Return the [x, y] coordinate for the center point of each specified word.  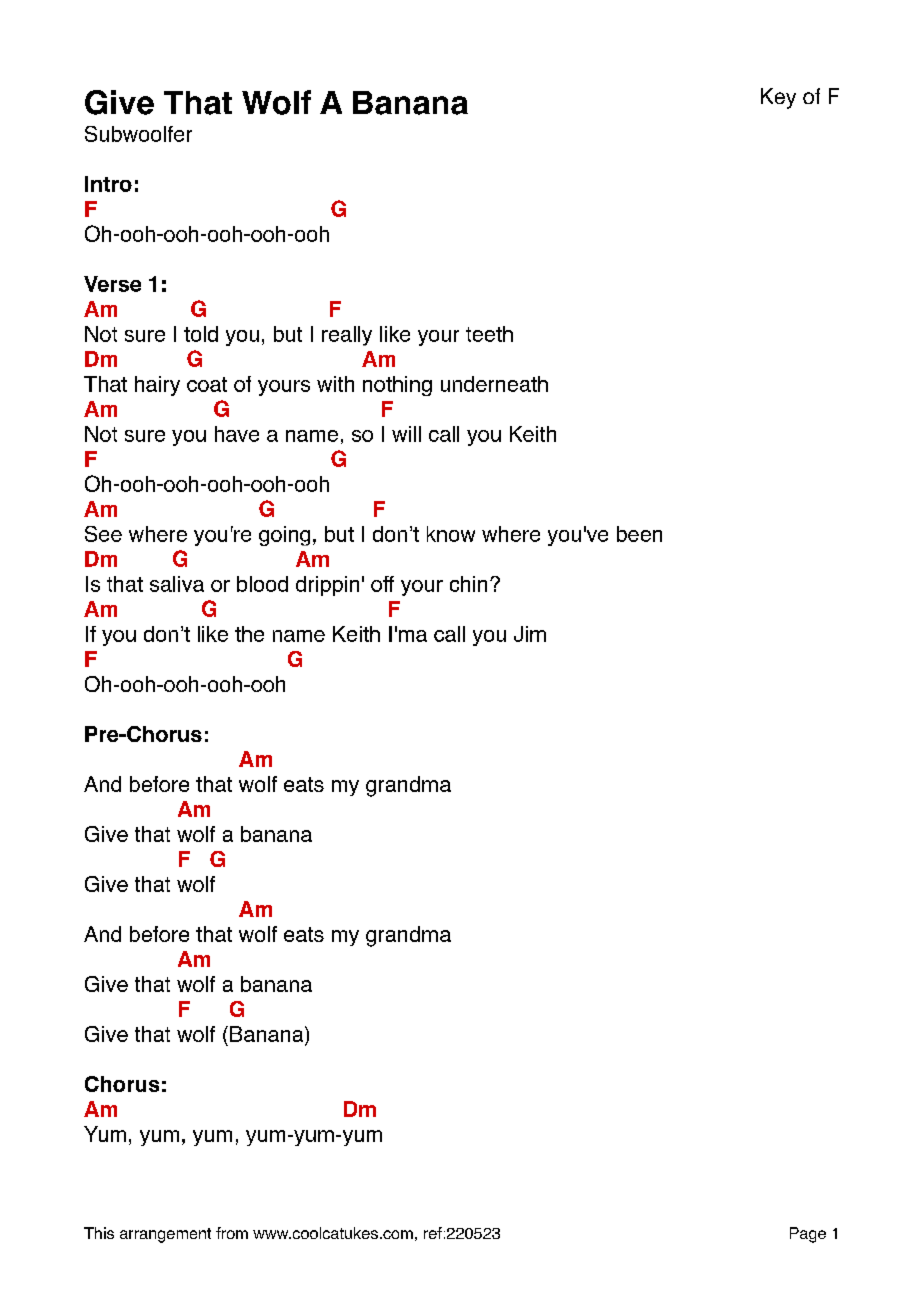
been [639, 534]
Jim [530, 634]
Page [808, 1235]
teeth [489, 334]
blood [262, 584]
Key [778, 98]
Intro [108, 184]
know [451, 534]
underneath [494, 384]
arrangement [165, 1235]
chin [468, 584]
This [99, 1233]
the [249, 634]
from [232, 1233]
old [204, 334]
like [395, 334]
